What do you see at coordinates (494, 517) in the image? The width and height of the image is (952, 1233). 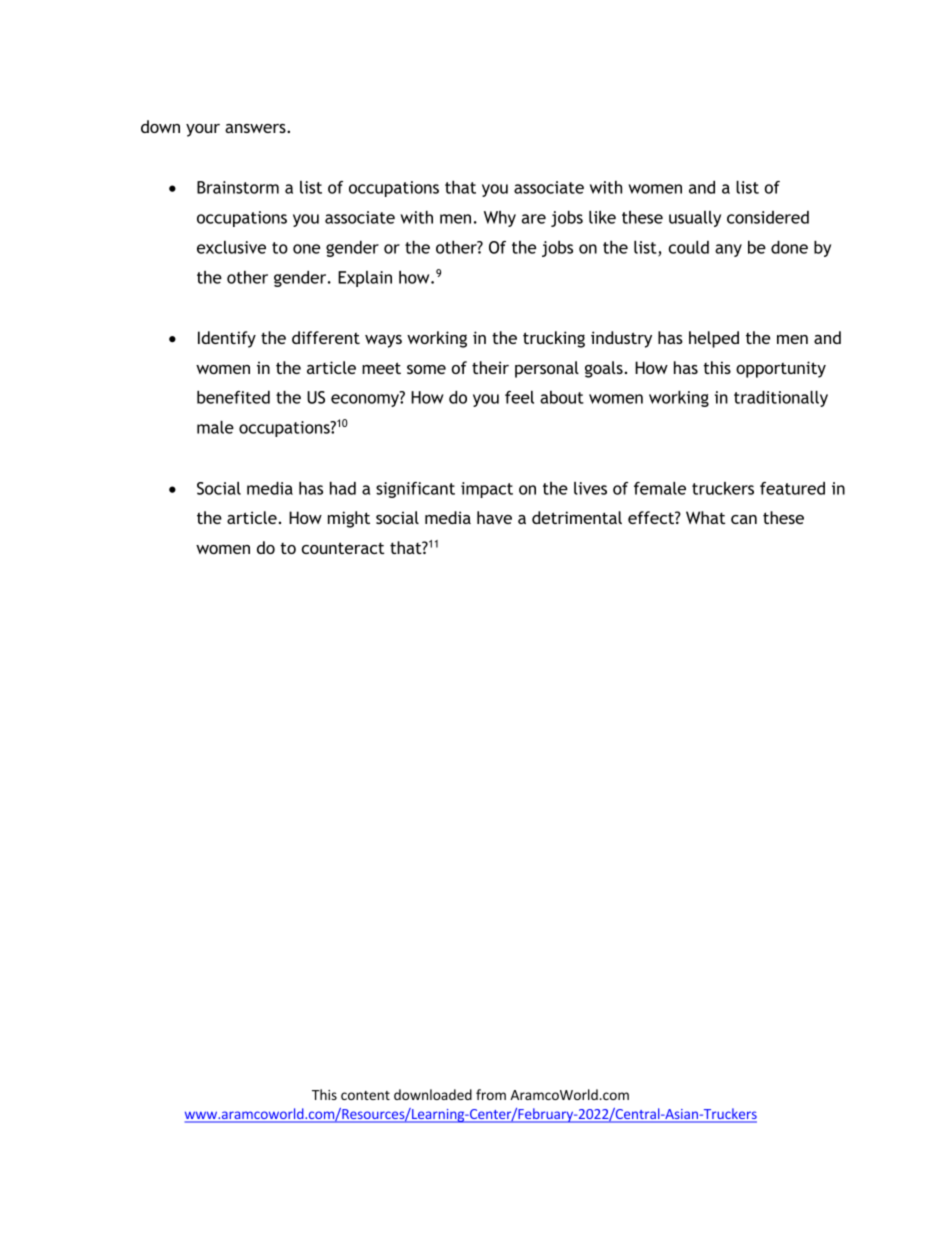 I see `have` at bounding box center [494, 517].
